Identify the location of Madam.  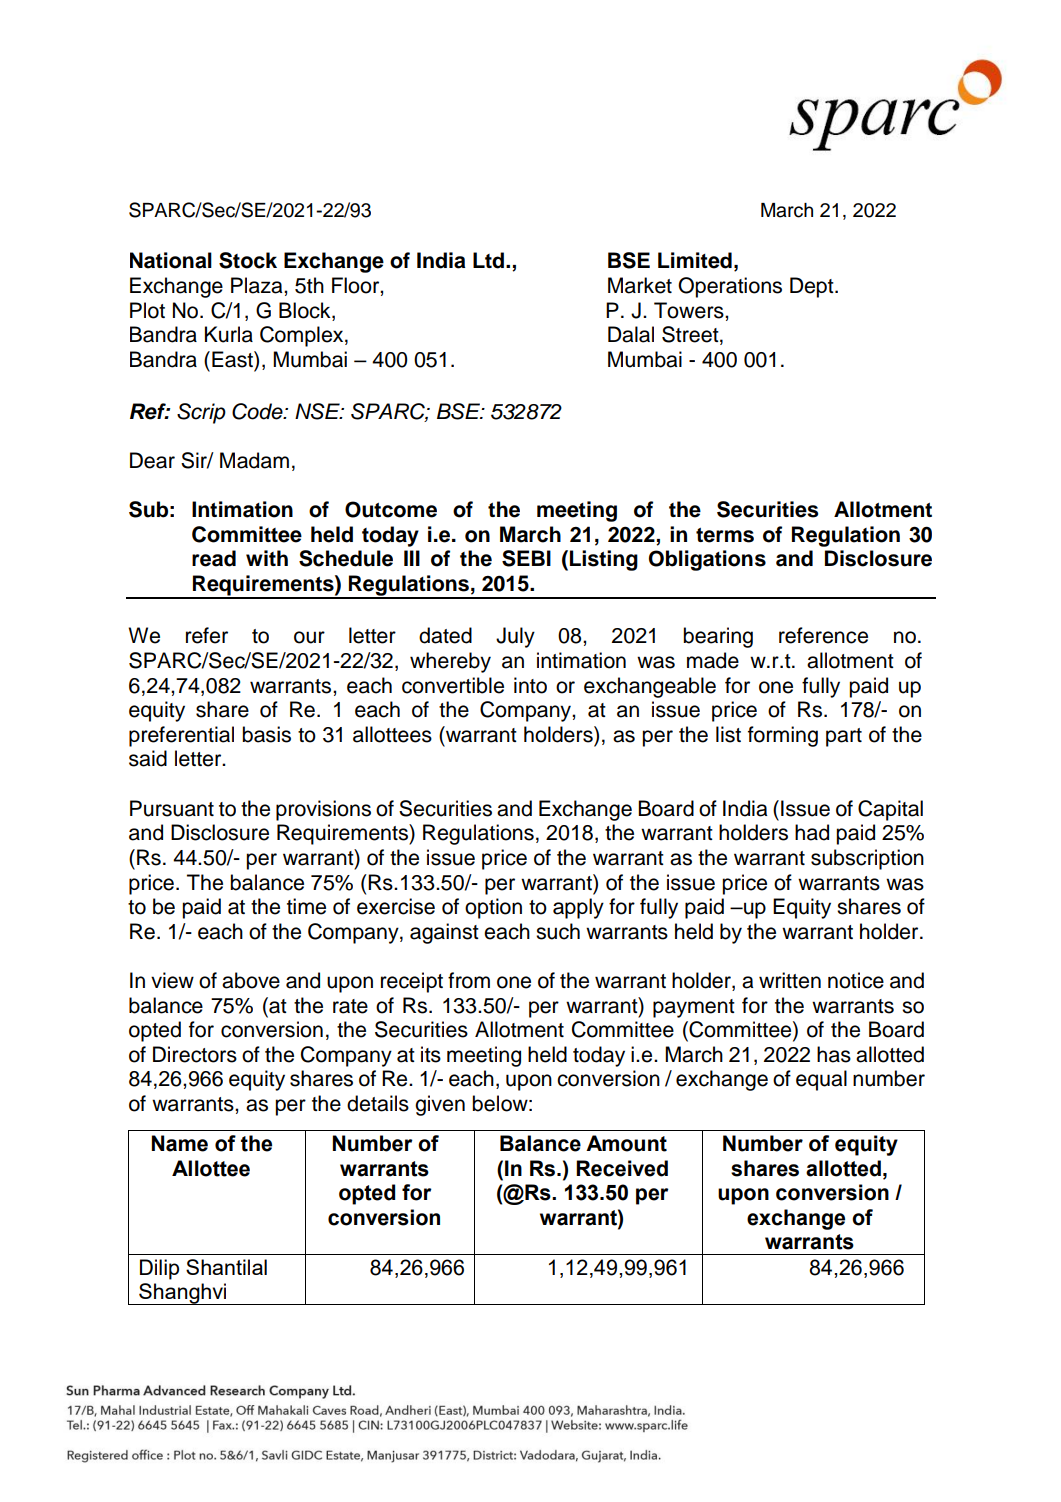
(254, 460).
